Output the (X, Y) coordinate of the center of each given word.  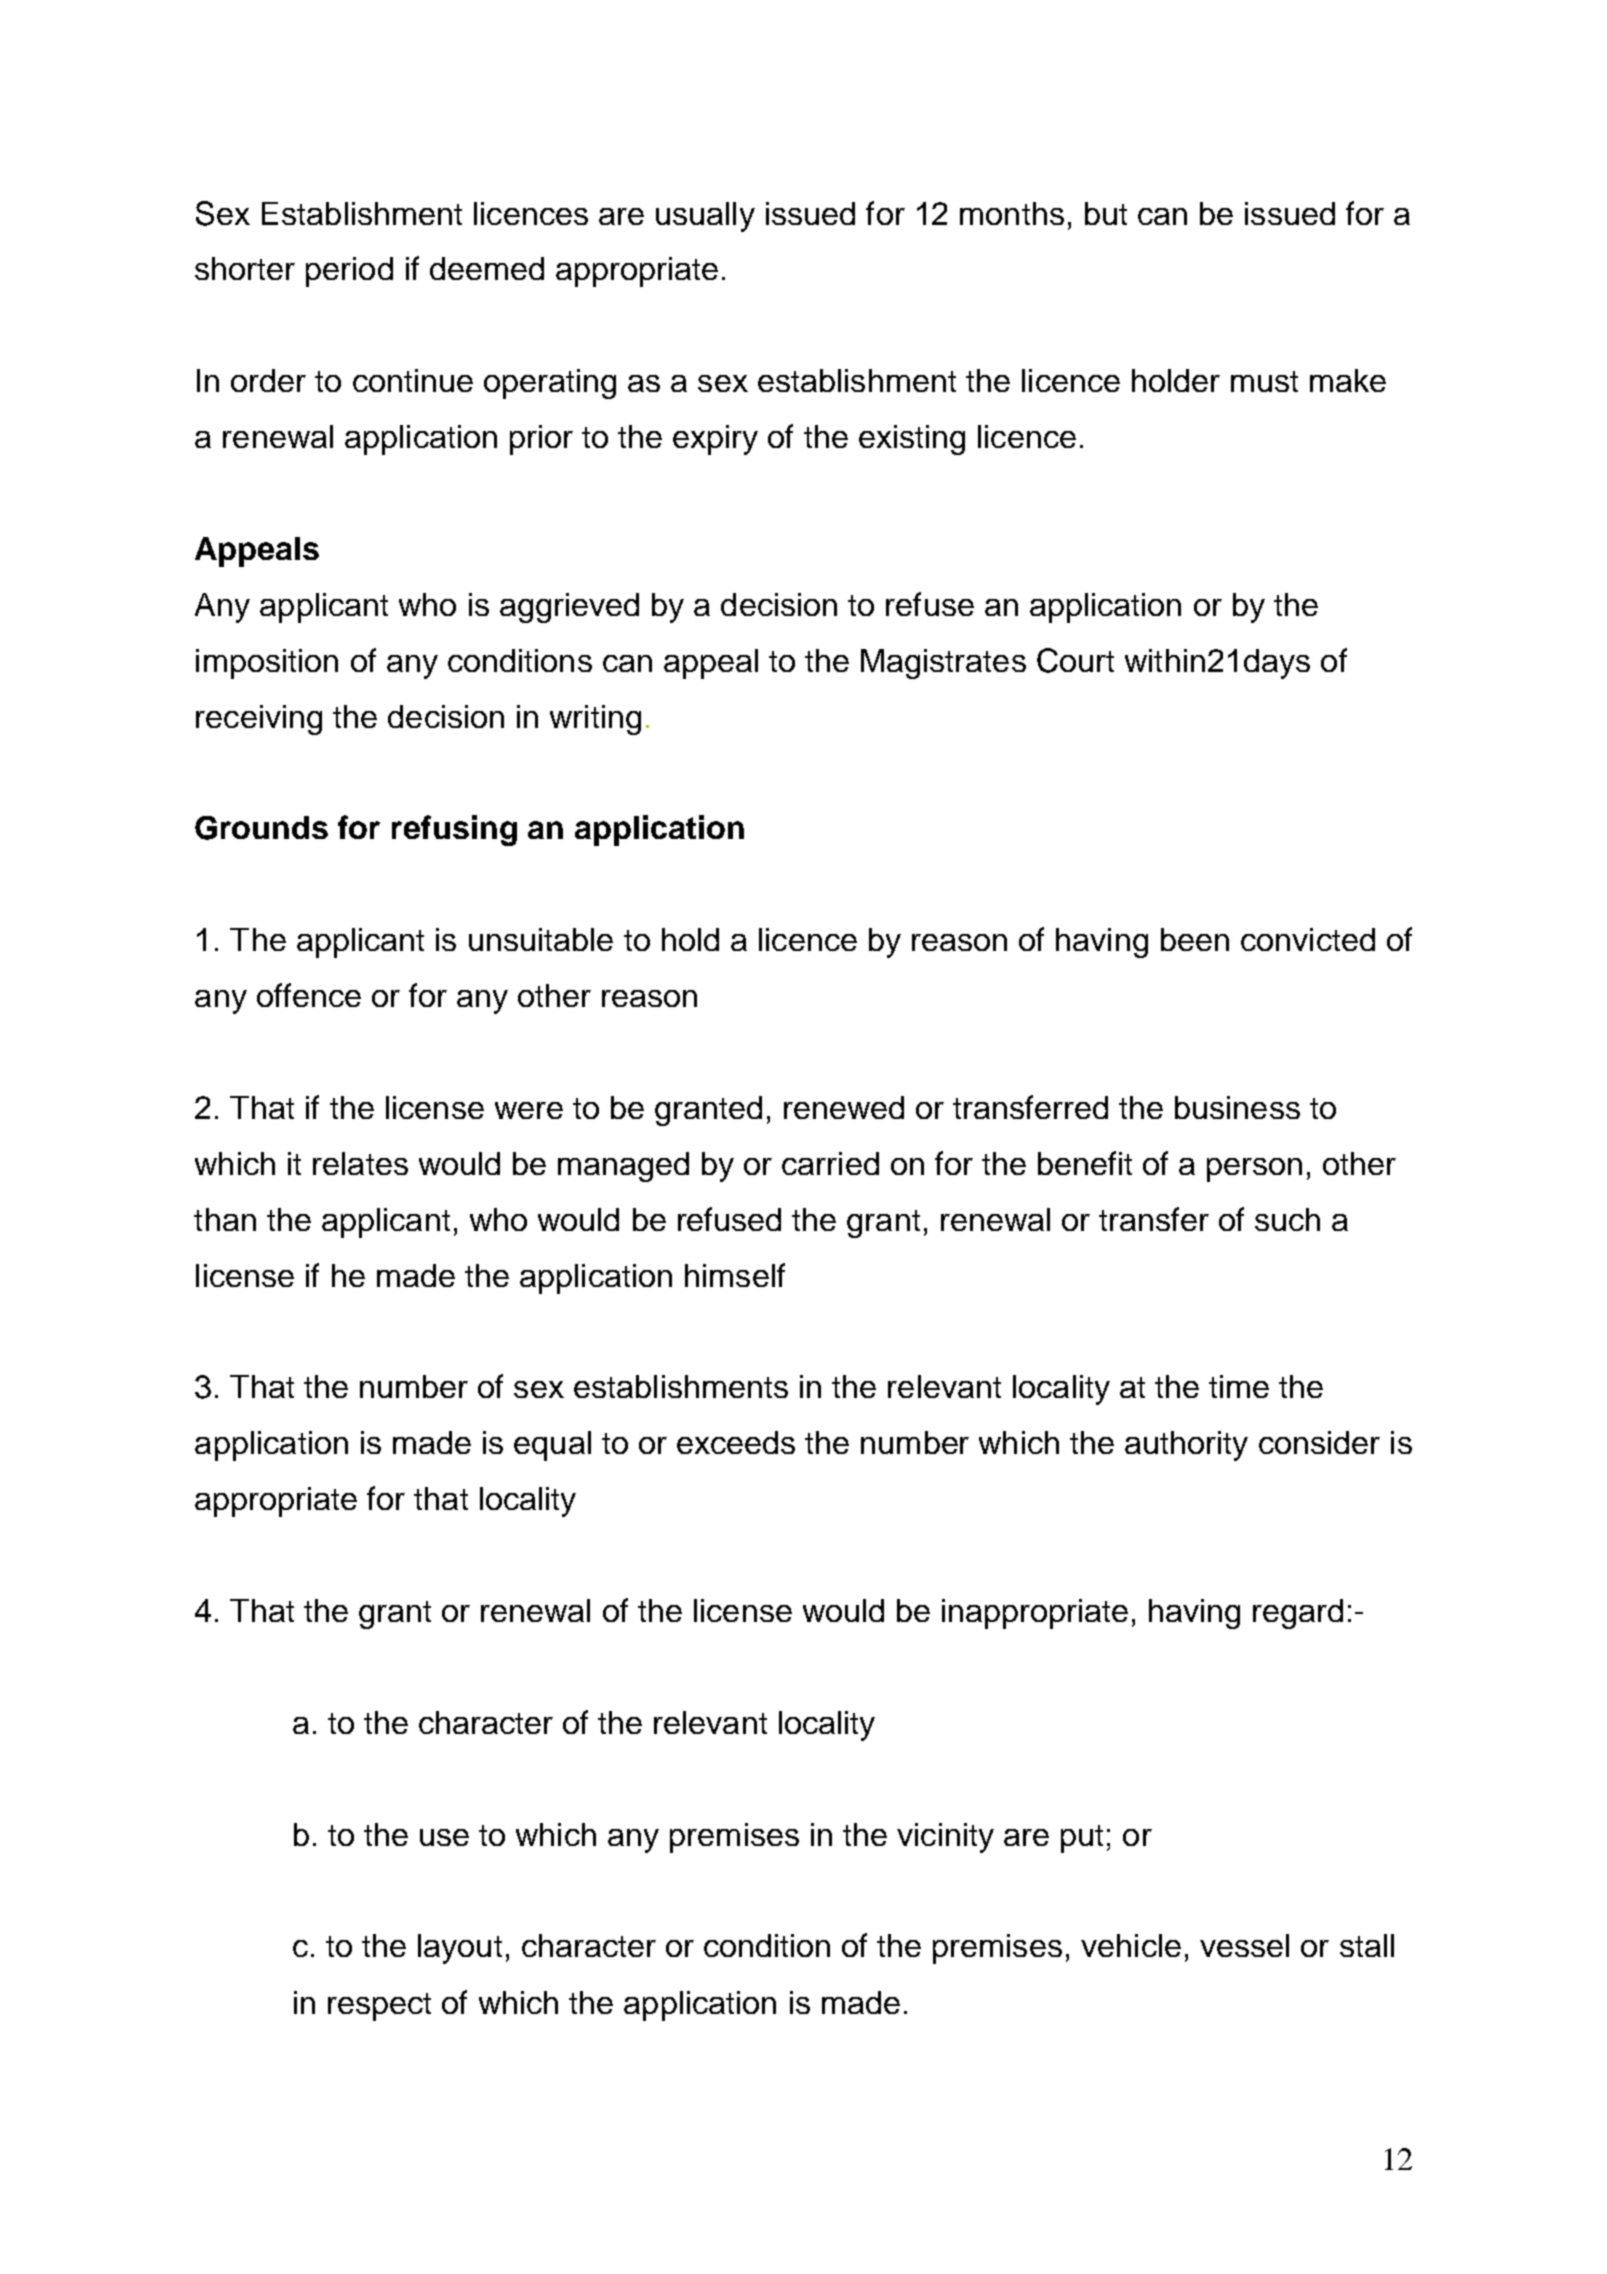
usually (705, 217)
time (1239, 1386)
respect (379, 2007)
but (1106, 213)
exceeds (736, 1442)
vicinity (945, 1838)
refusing (454, 830)
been (1195, 939)
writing (595, 720)
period (349, 272)
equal (552, 1446)
